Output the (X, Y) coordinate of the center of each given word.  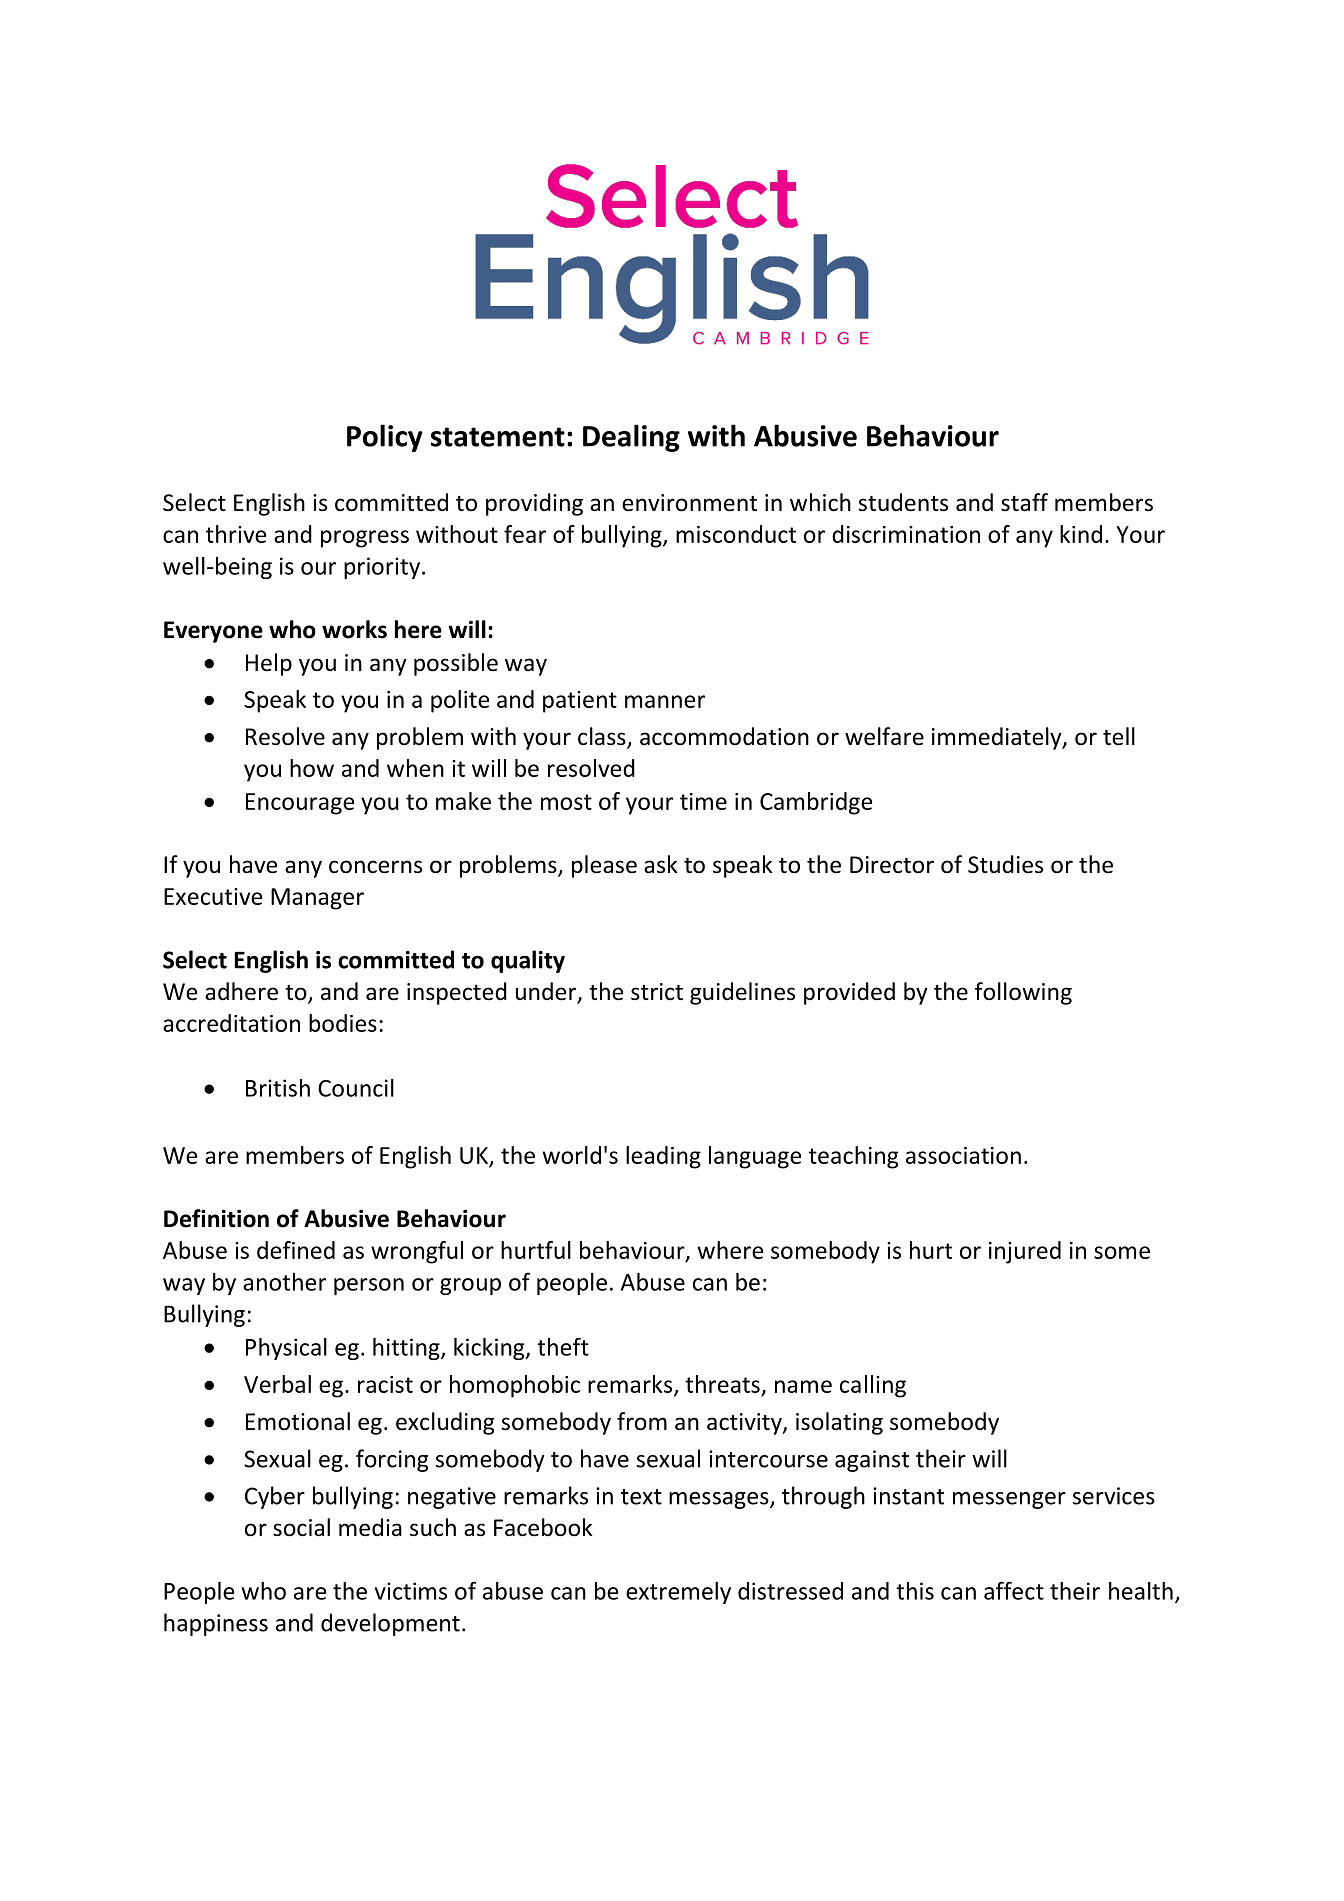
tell (1119, 736)
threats (722, 1384)
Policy (385, 438)
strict (657, 992)
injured (1025, 1252)
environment (689, 503)
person (369, 1286)
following (1023, 993)
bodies (343, 1023)
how (312, 768)
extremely (678, 1593)
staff (1024, 502)
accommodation (724, 736)
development (390, 1624)
